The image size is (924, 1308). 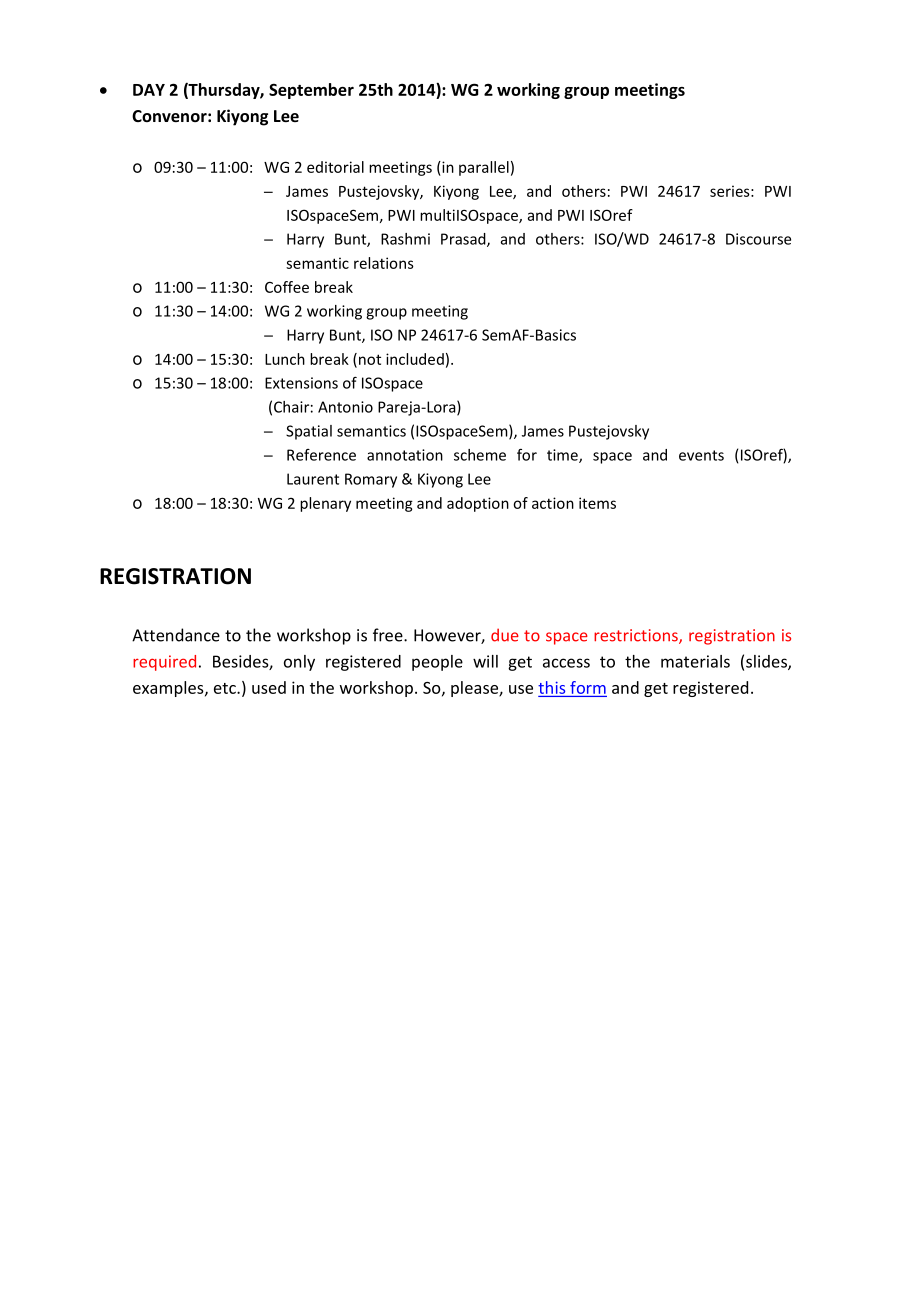 What do you see at coordinates (384, 263) in the screenshot?
I see `relations` at bounding box center [384, 263].
